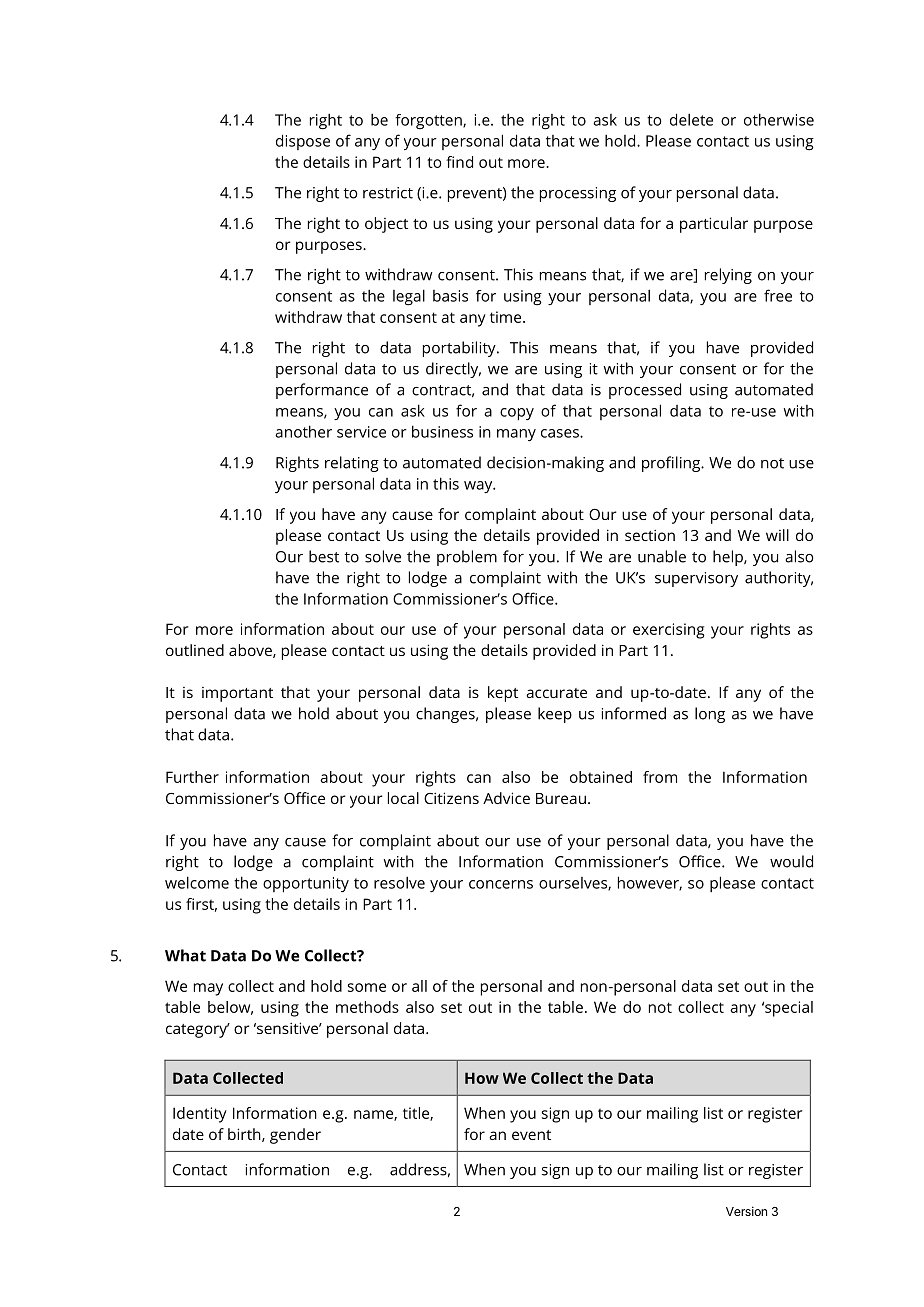 This page has width=924, height=1307. What do you see at coordinates (295, 1136) in the page?
I see `gender` at bounding box center [295, 1136].
